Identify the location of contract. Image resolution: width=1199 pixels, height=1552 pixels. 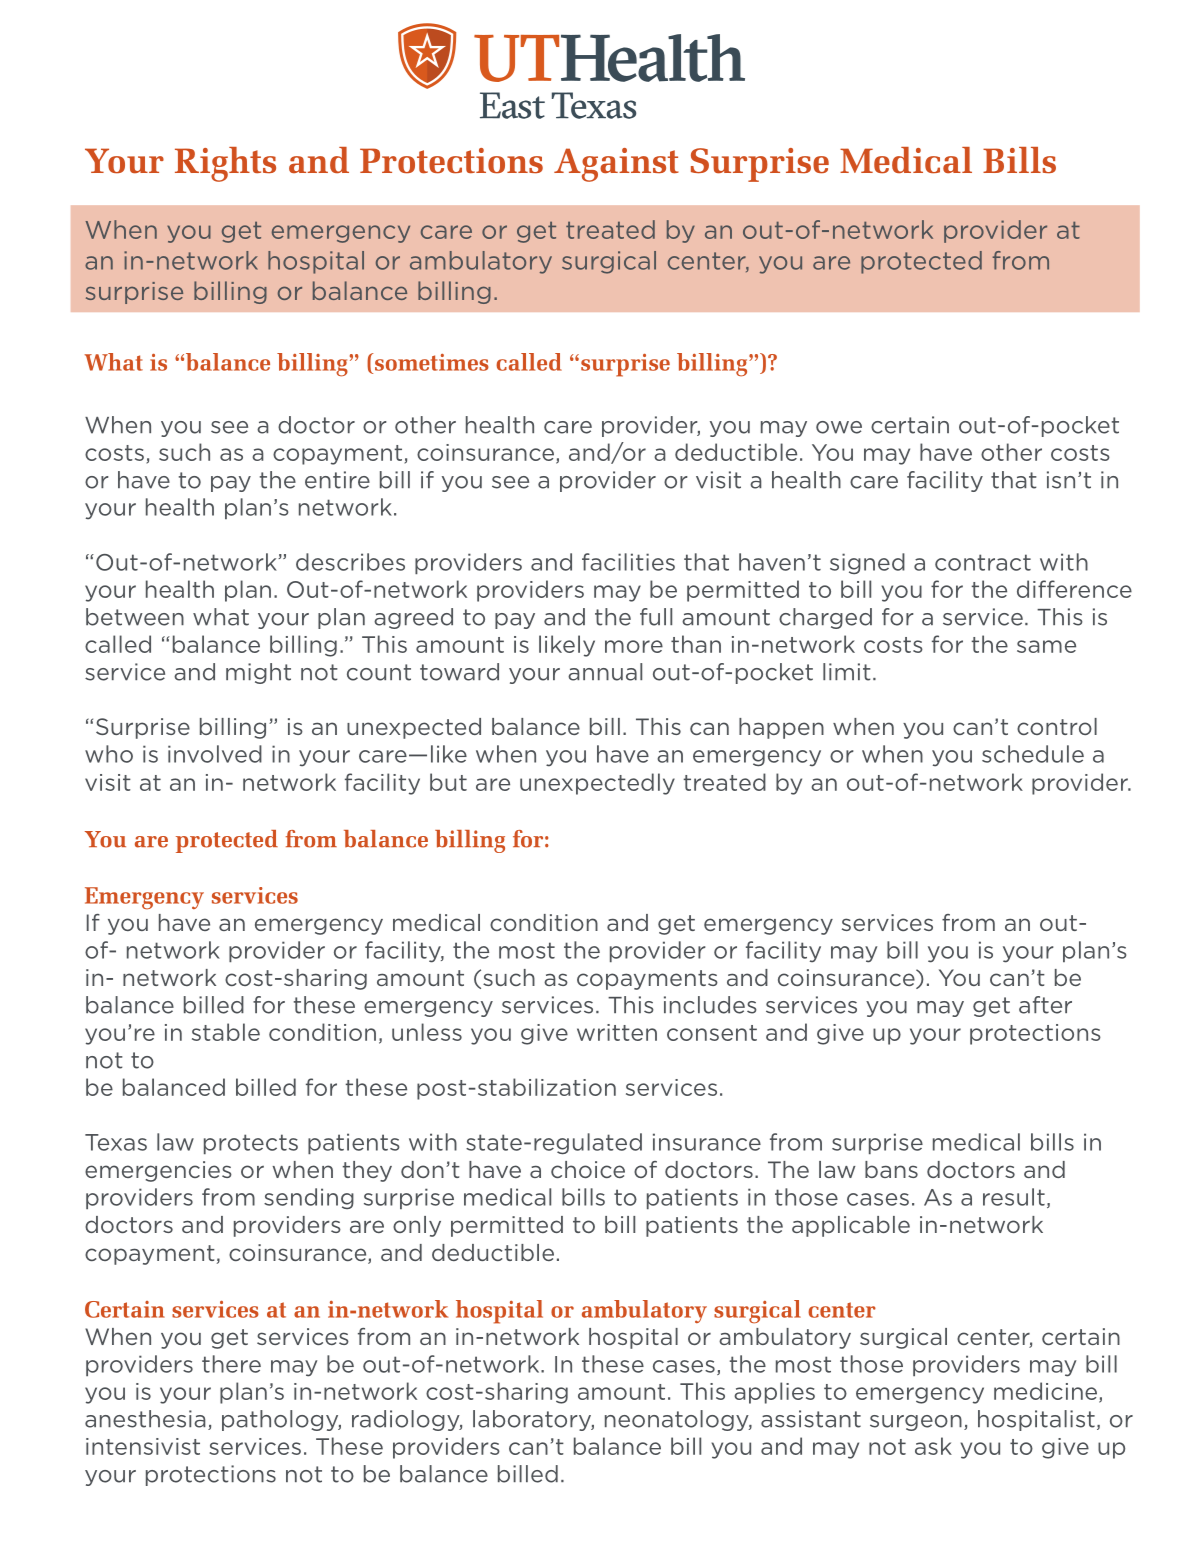
(983, 562).
